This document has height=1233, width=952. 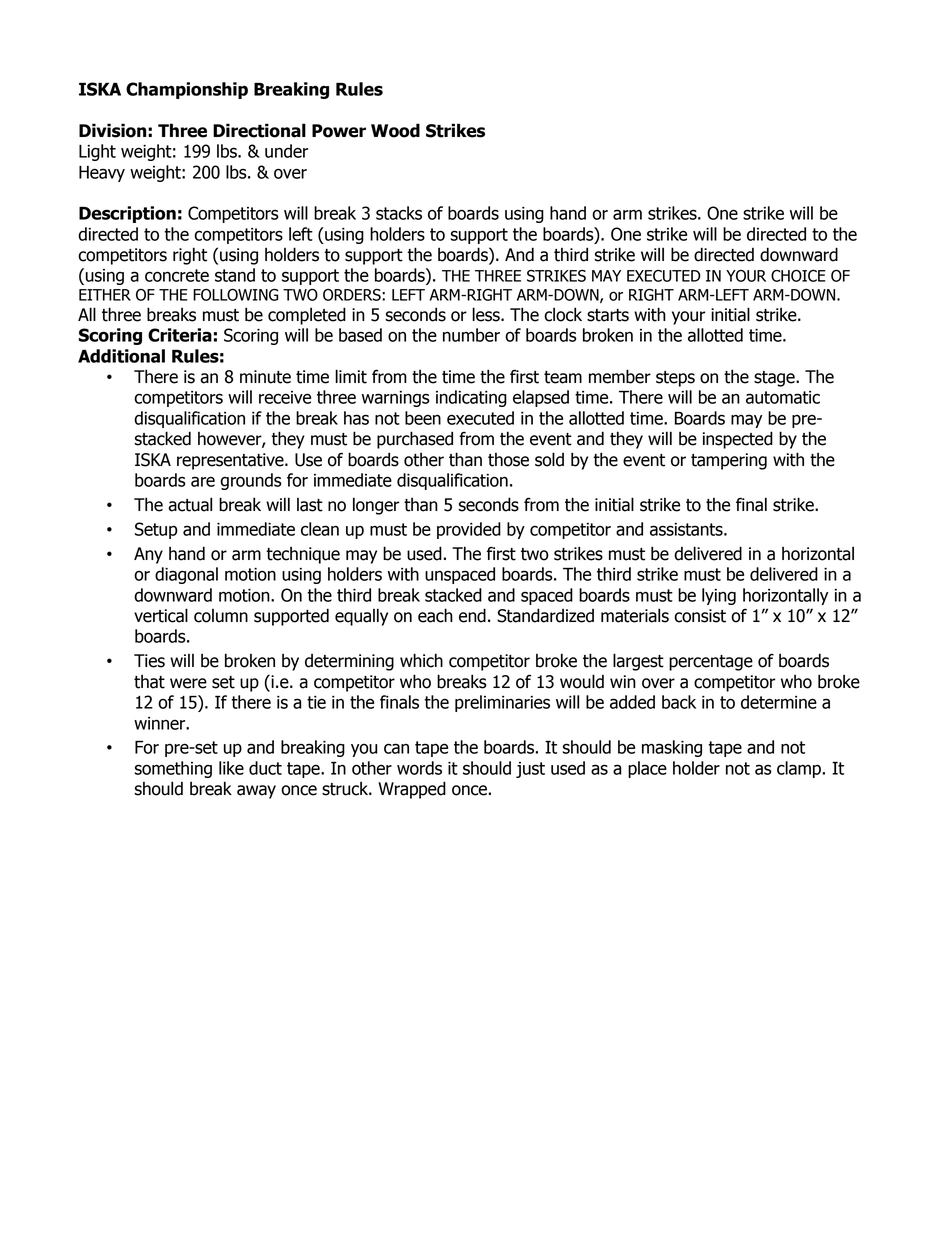 I want to click on something, so click(x=173, y=769).
